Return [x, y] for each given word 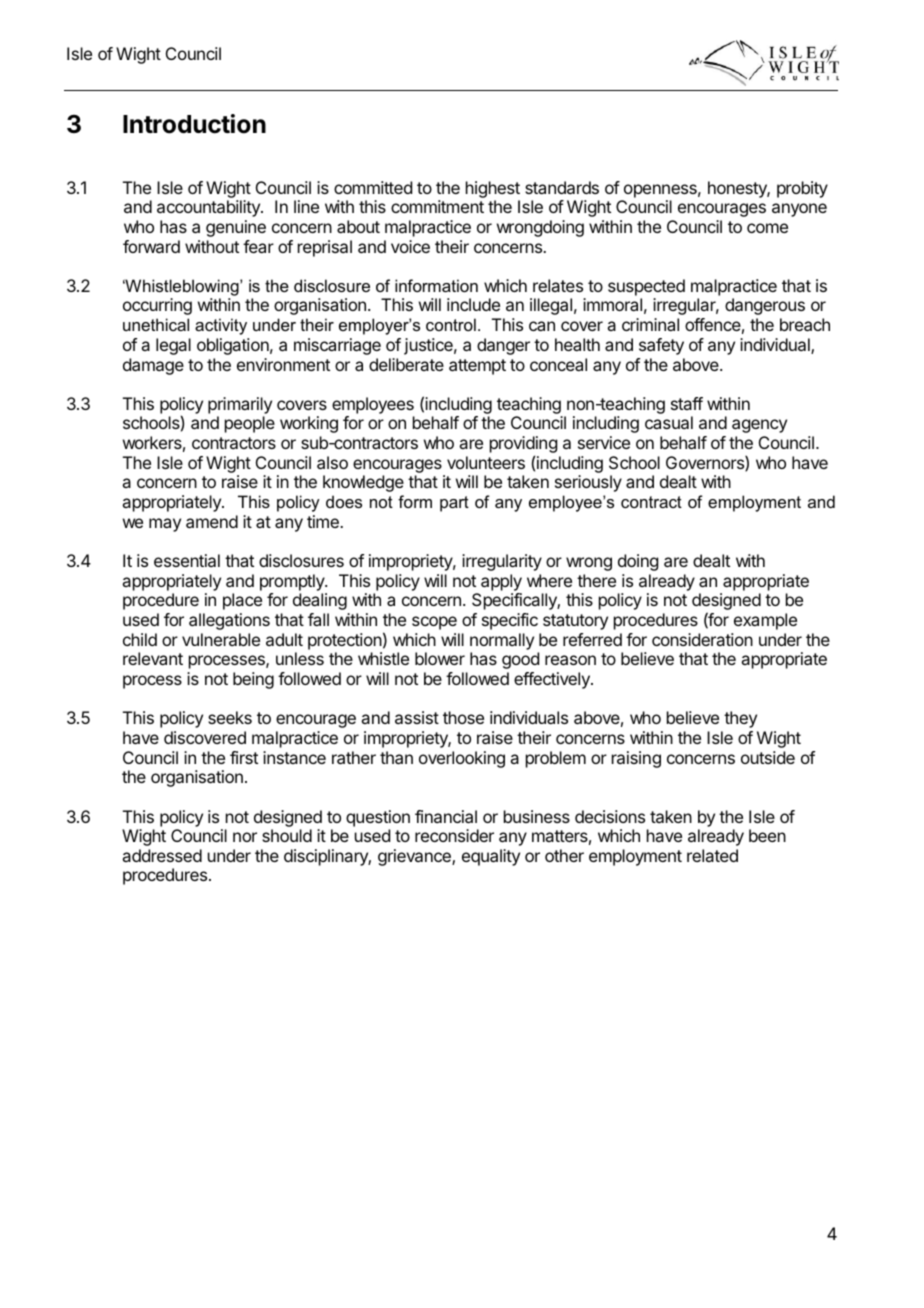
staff [687, 403]
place [242, 601]
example [765, 621]
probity [802, 189]
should [287, 835]
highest [493, 189]
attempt [477, 367]
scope [434, 623]
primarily [240, 405]
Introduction [194, 124]
